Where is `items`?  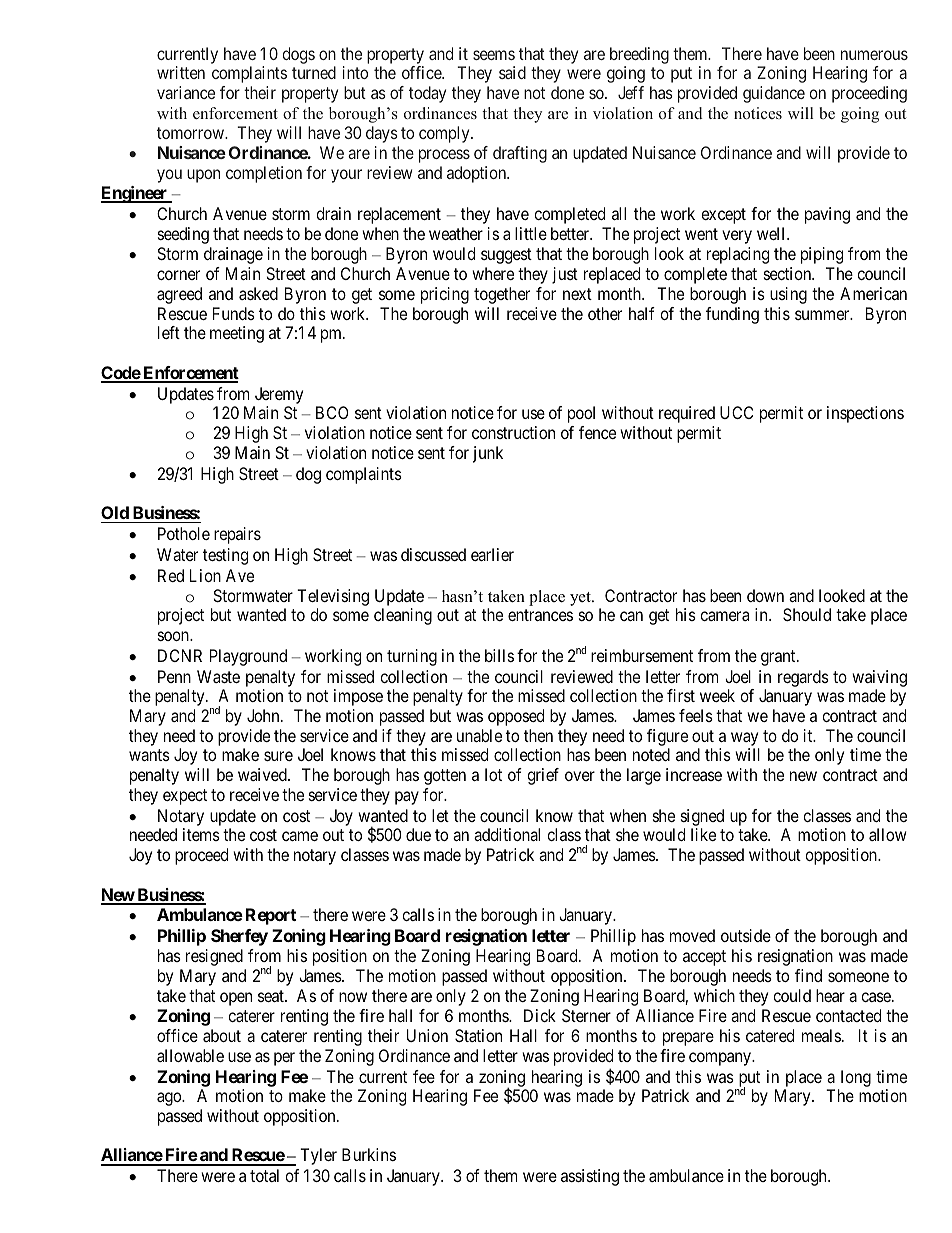 items is located at coordinates (201, 834).
